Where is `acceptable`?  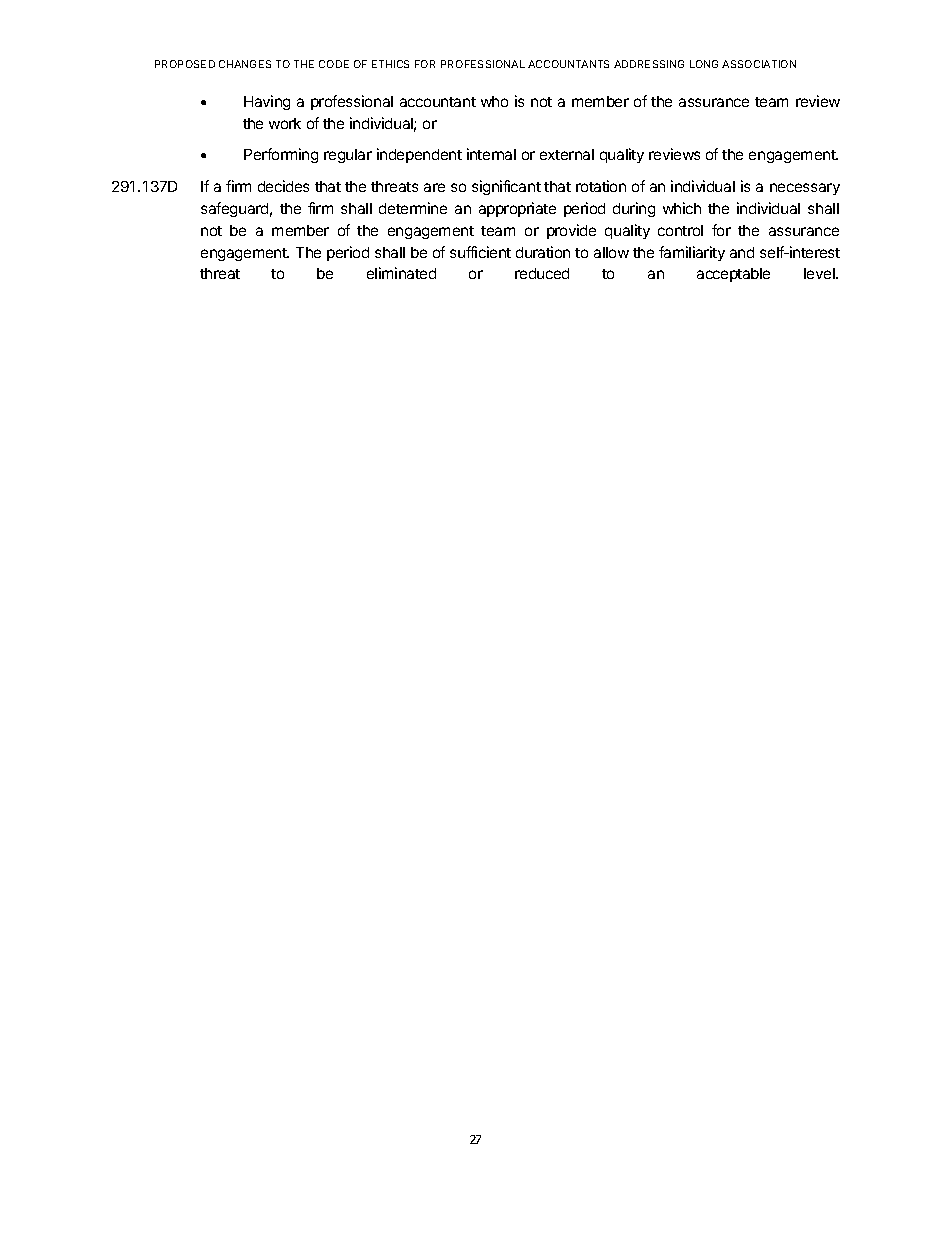
acceptable is located at coordinates (733, 275).
